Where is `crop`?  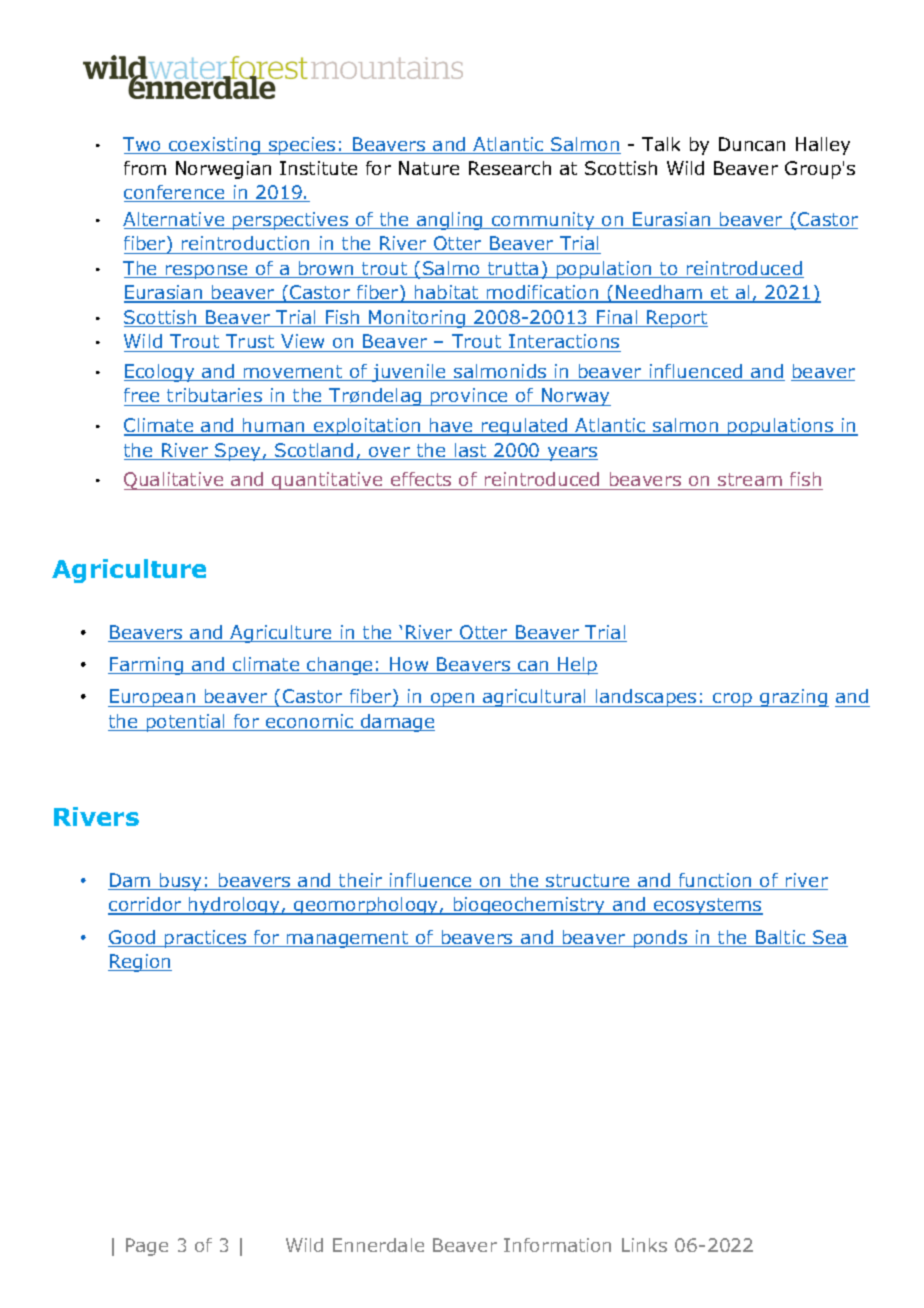 crop is located at coordinates (733, 700).
